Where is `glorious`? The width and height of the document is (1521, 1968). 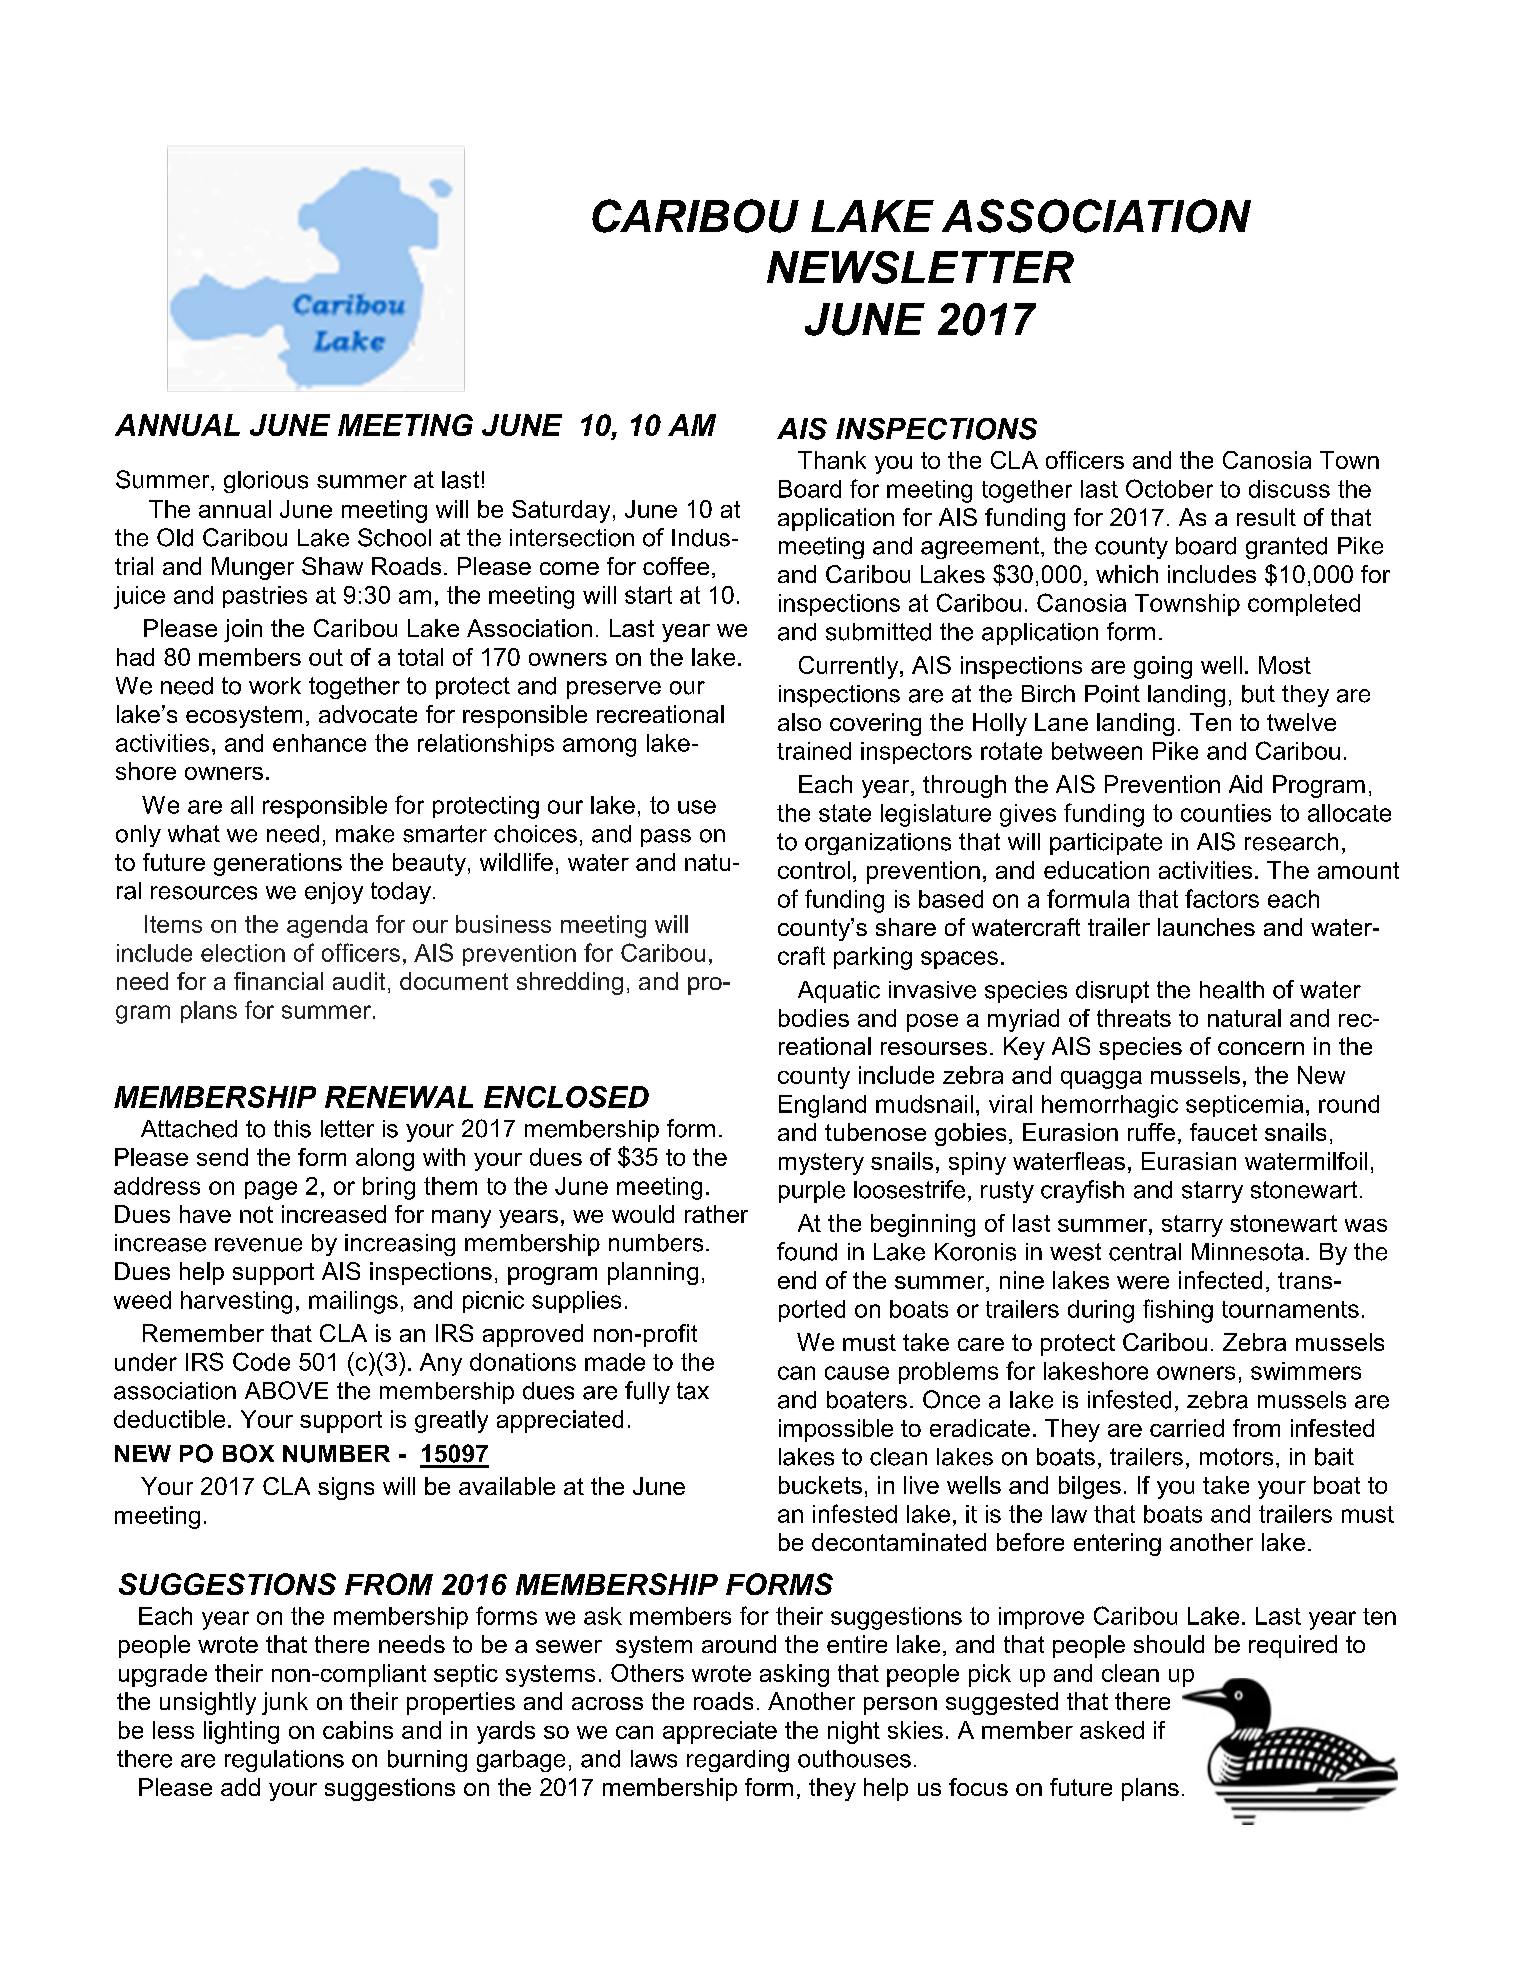
glorious is located at coordinates (266, 482).
